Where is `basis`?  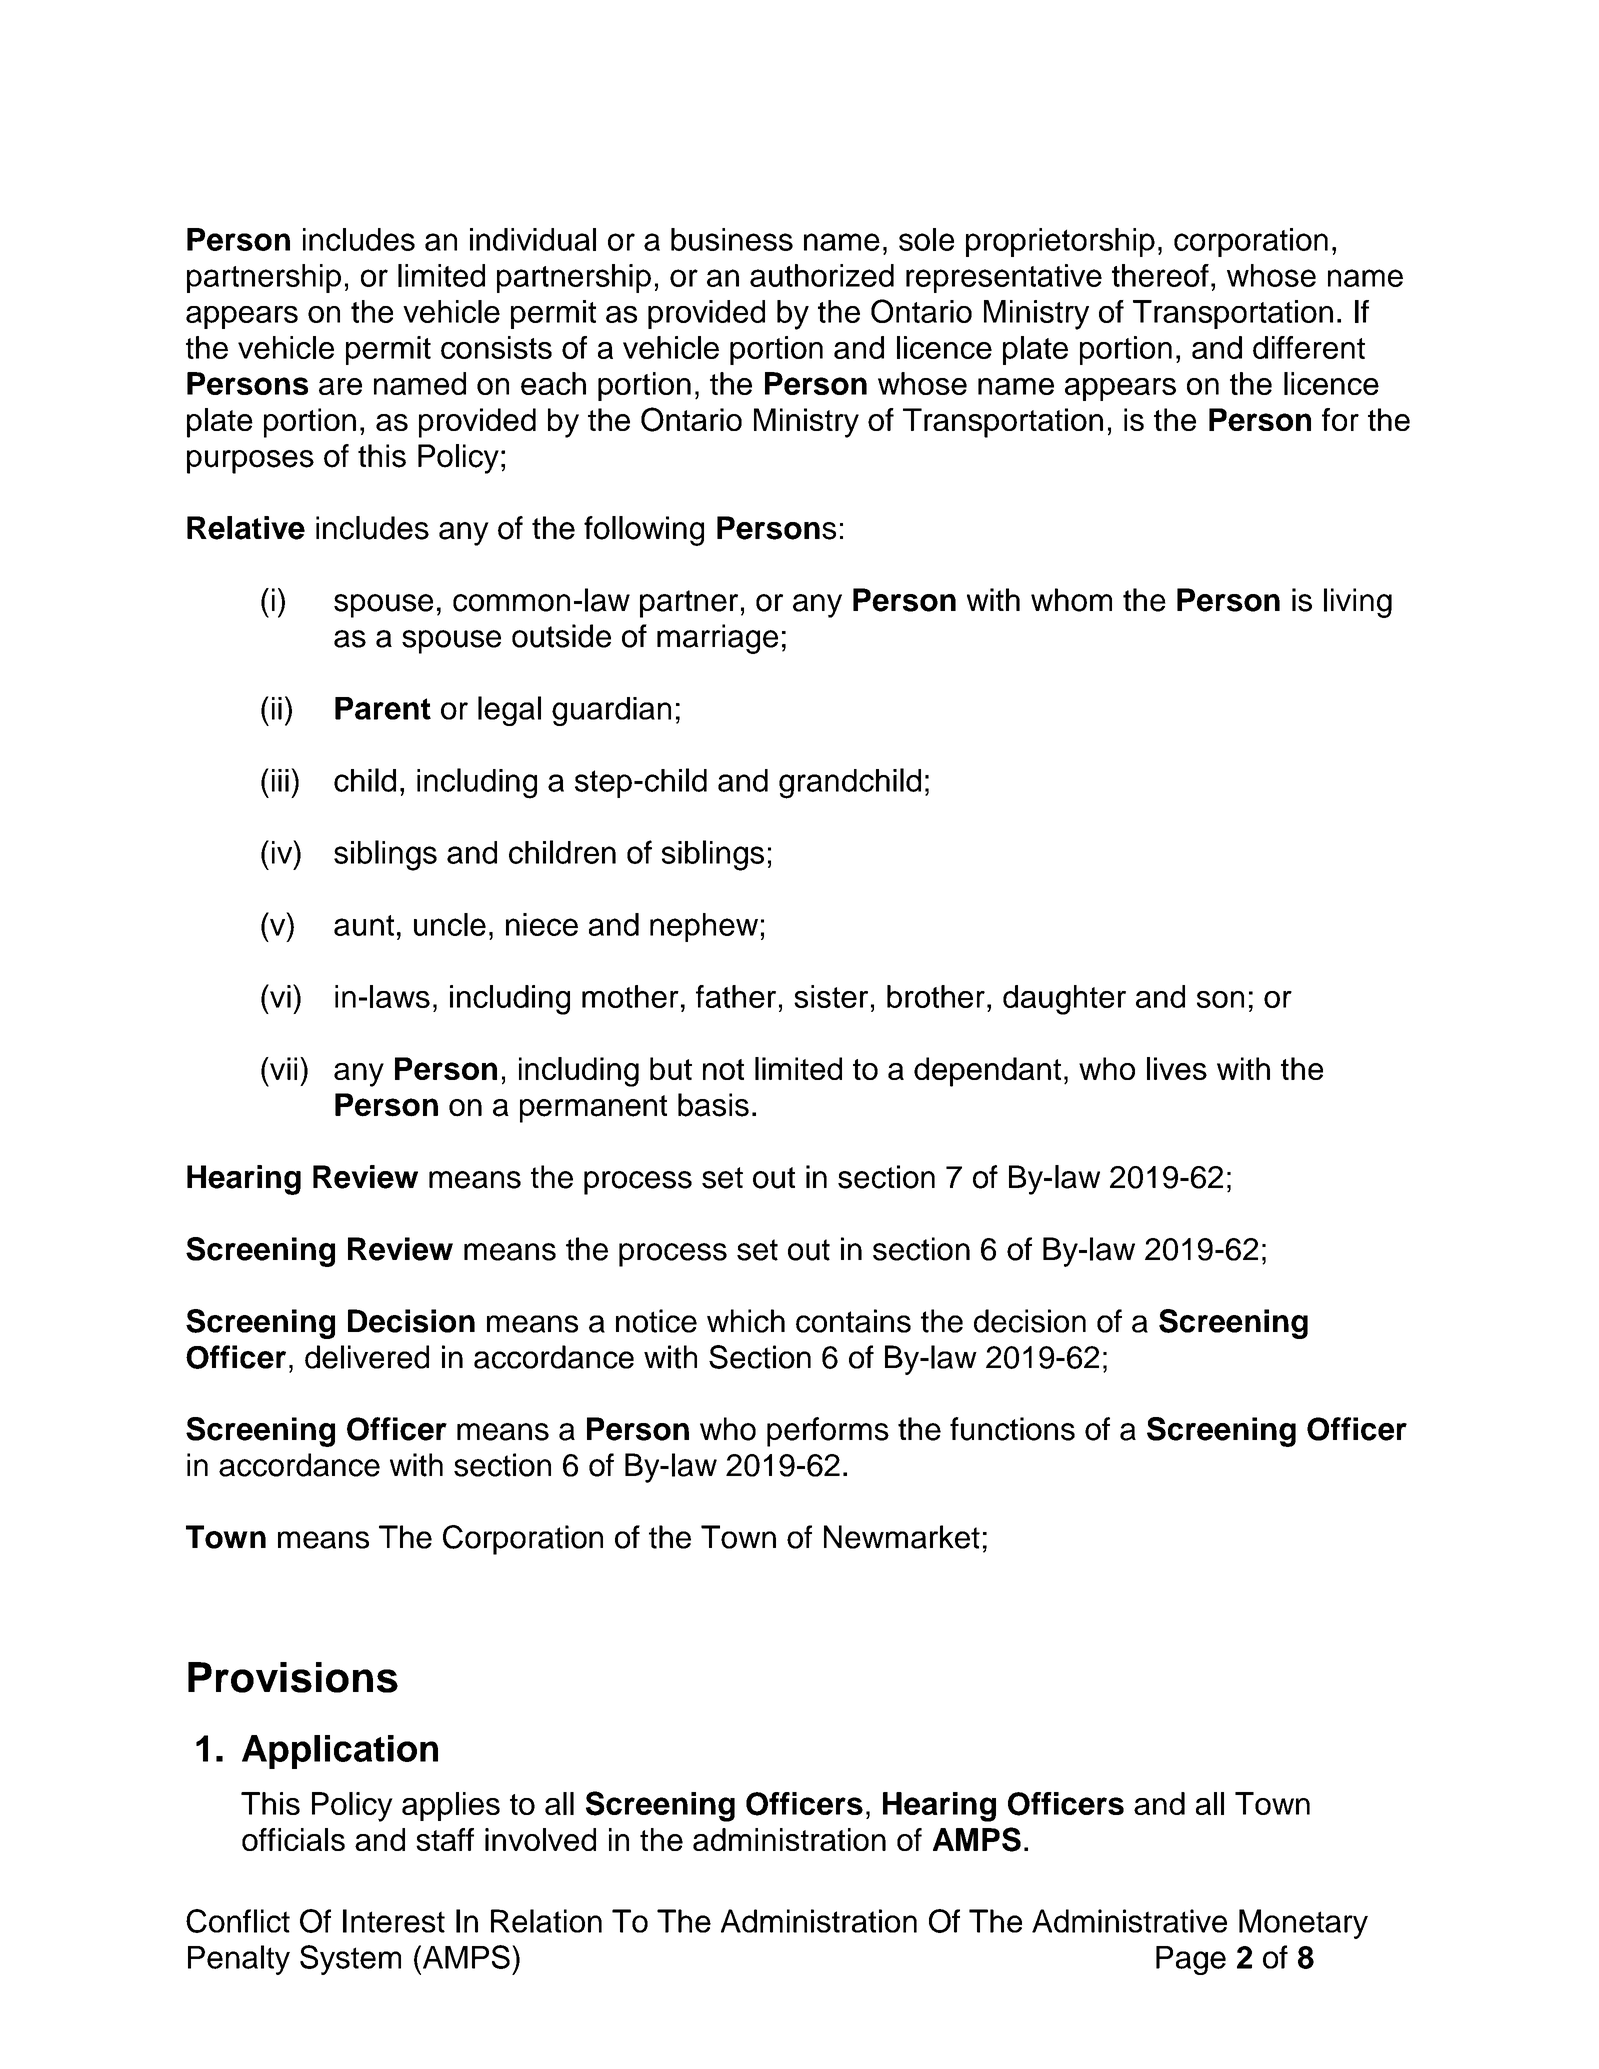 basis is located at coordinates (713, 1105).
